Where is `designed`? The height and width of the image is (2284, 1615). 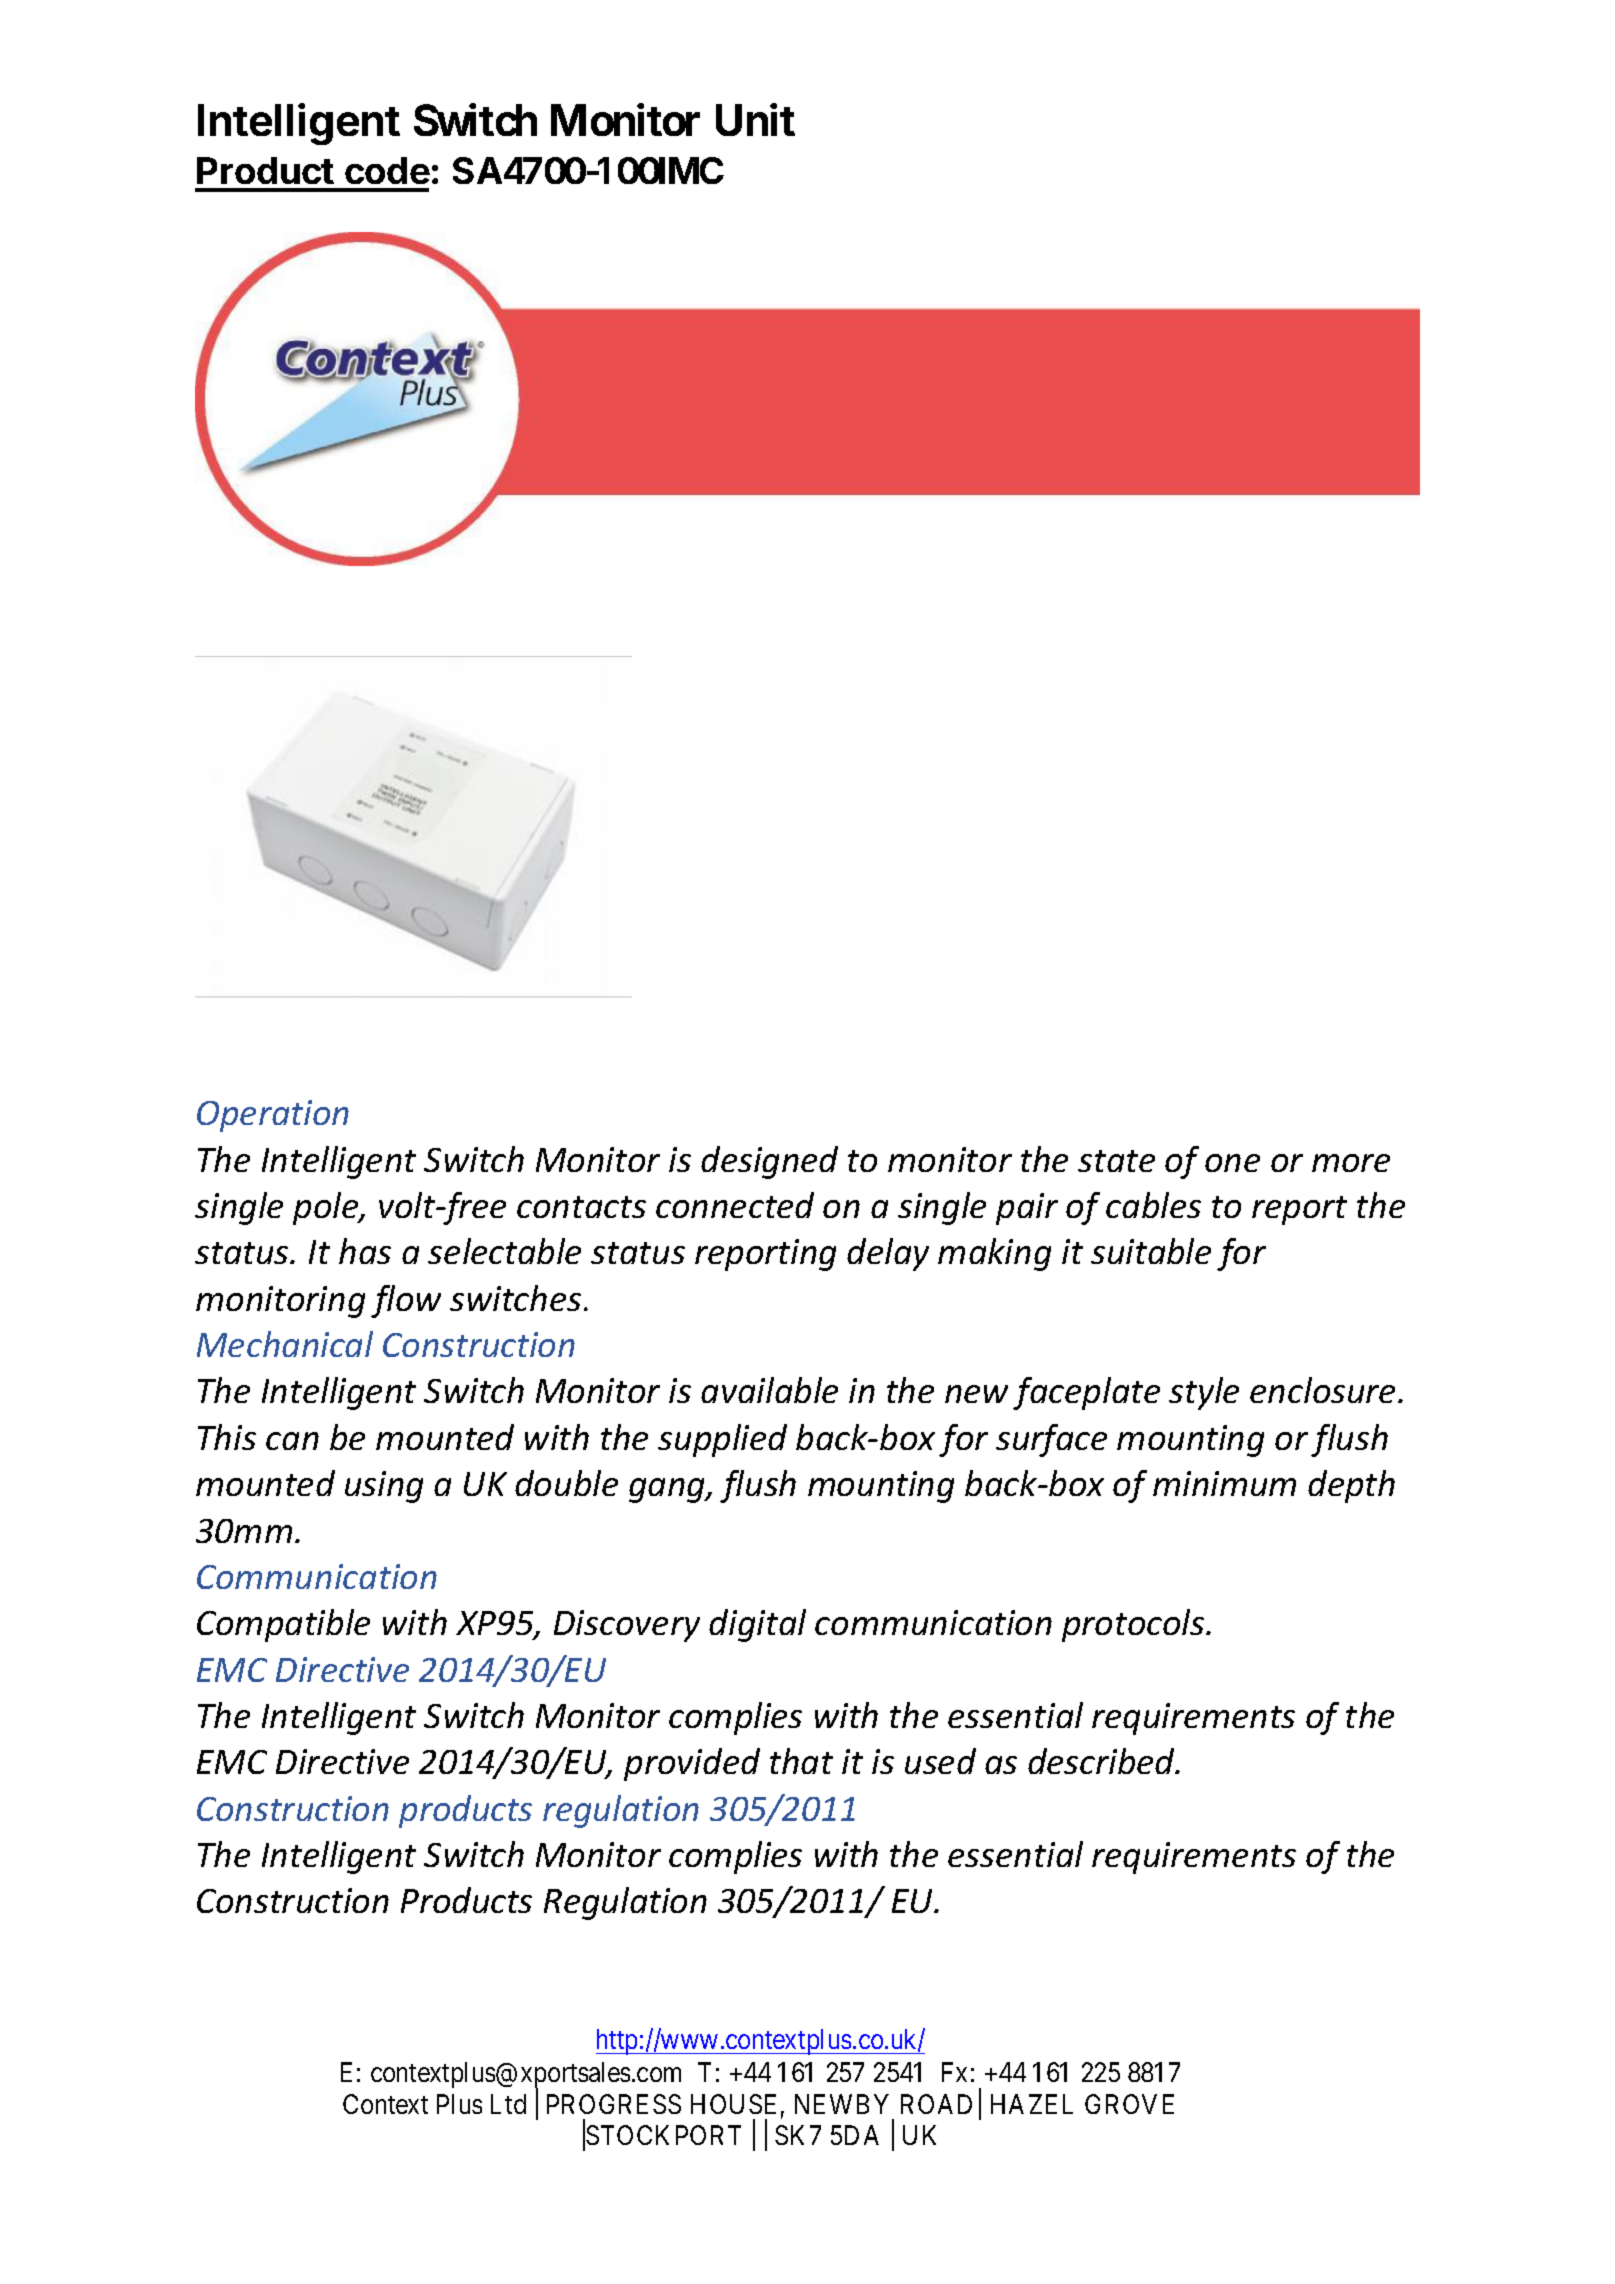 designed is located at coordinates (769, 1162).
